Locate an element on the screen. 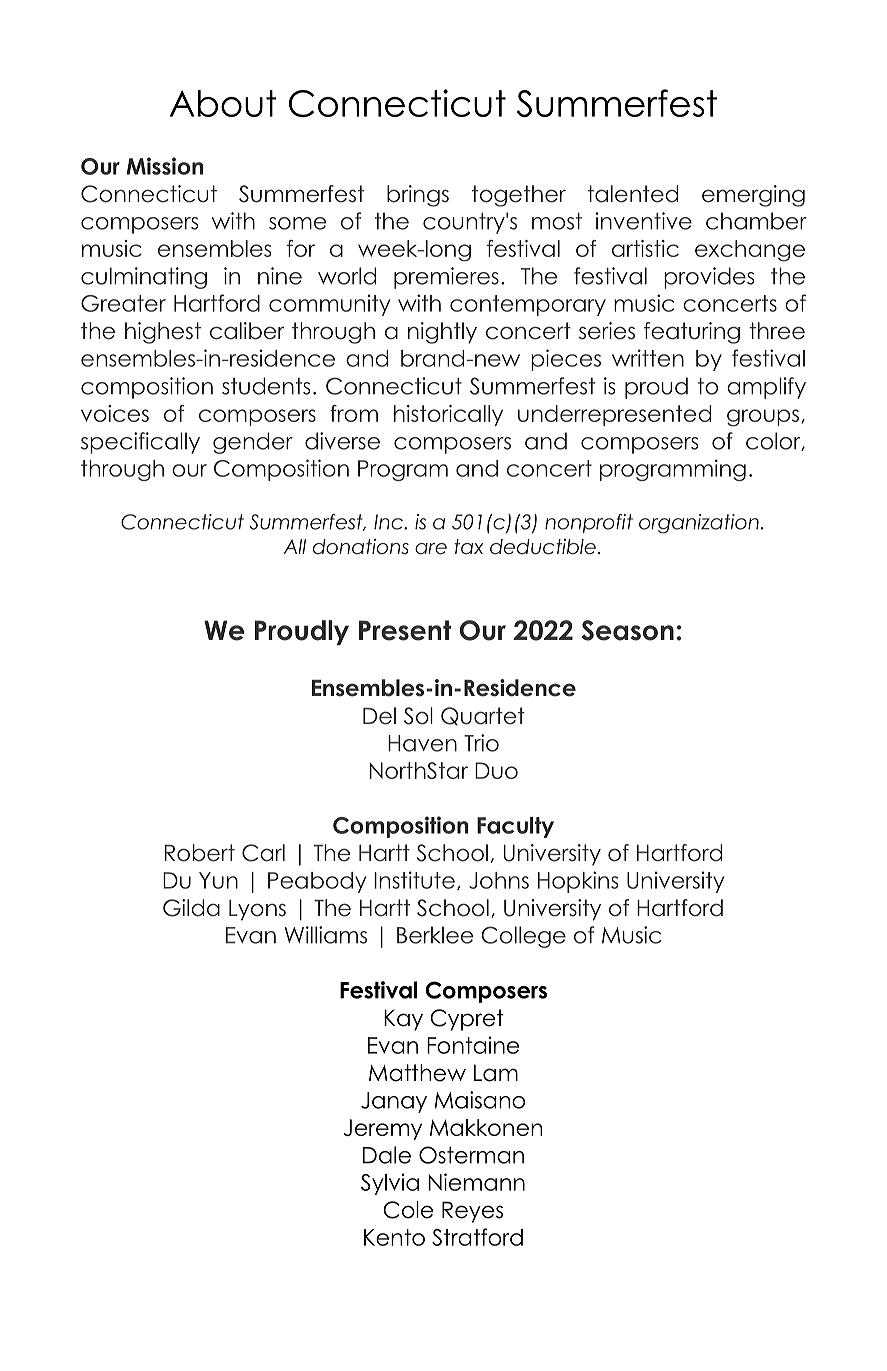 Image resolution: width=887 pixels, height=1371 pixels. Mission is located at coordinates (165, 166).
